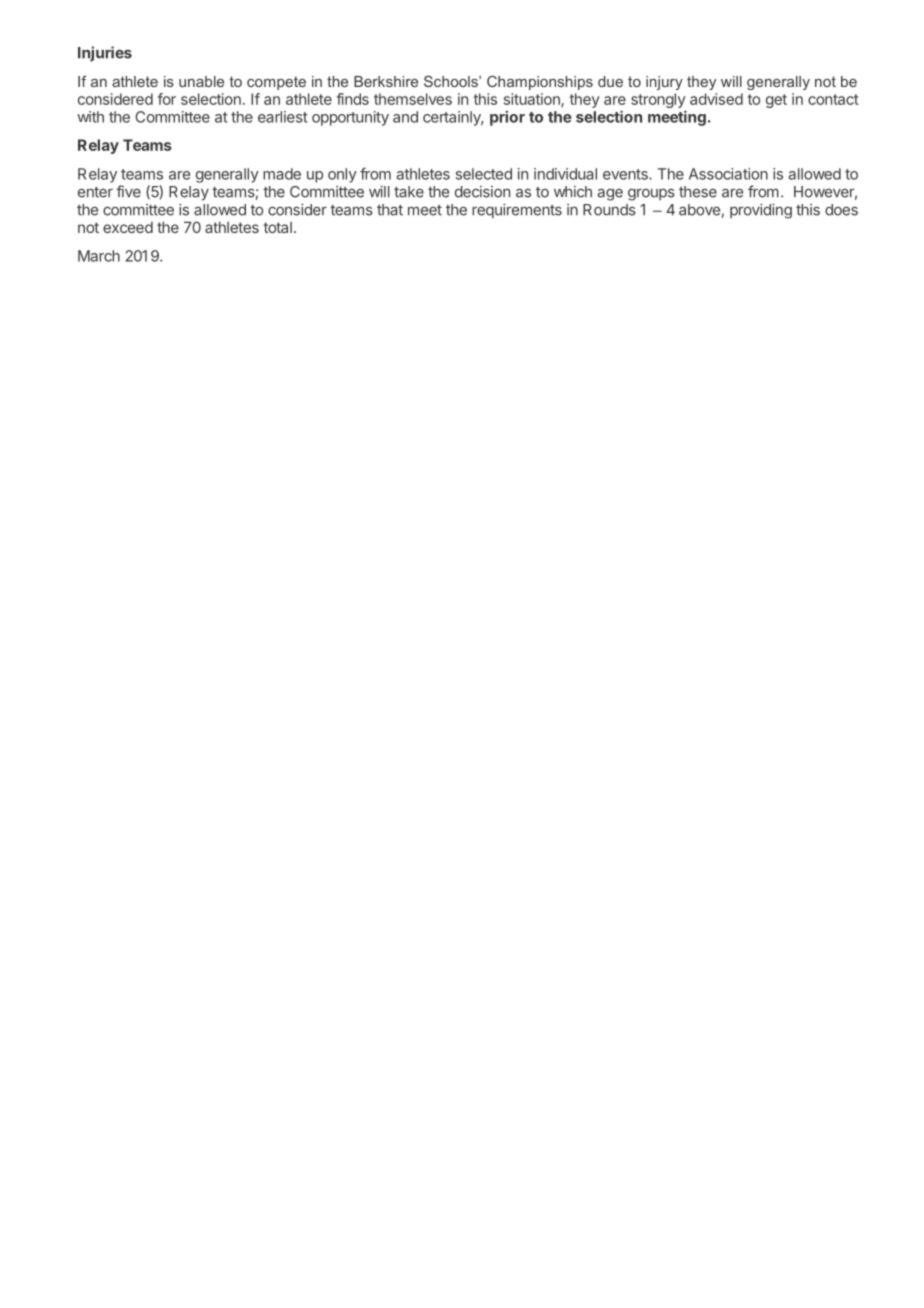 The image size is (924, 1308). I want to click on March, so click(99, 256).
